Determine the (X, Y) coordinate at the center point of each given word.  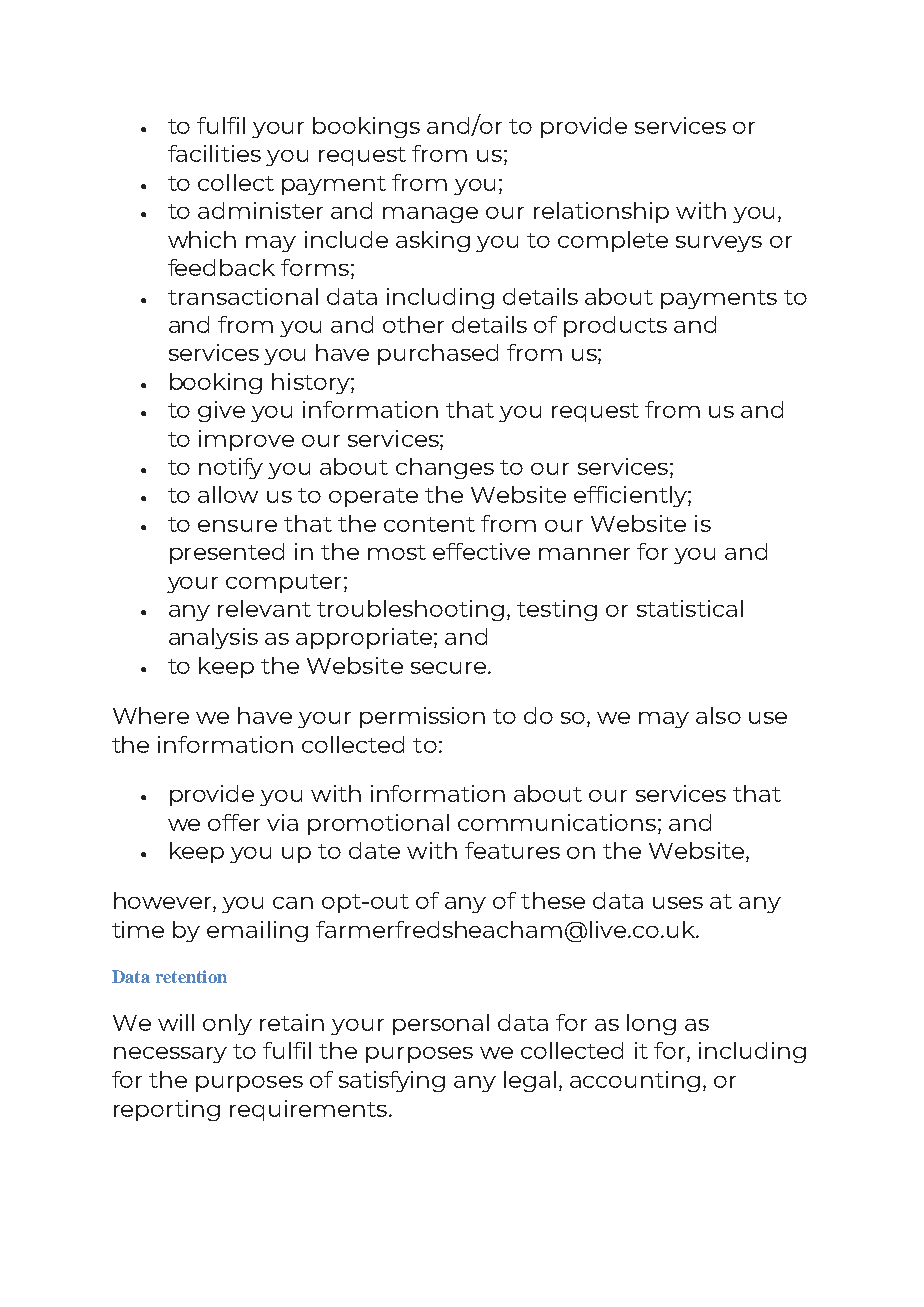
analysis (213, 638)
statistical (690, 608)
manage (430, 215)
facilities (214, 153)
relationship (601, 212)
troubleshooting (410, 610)
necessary (170, 1055)
